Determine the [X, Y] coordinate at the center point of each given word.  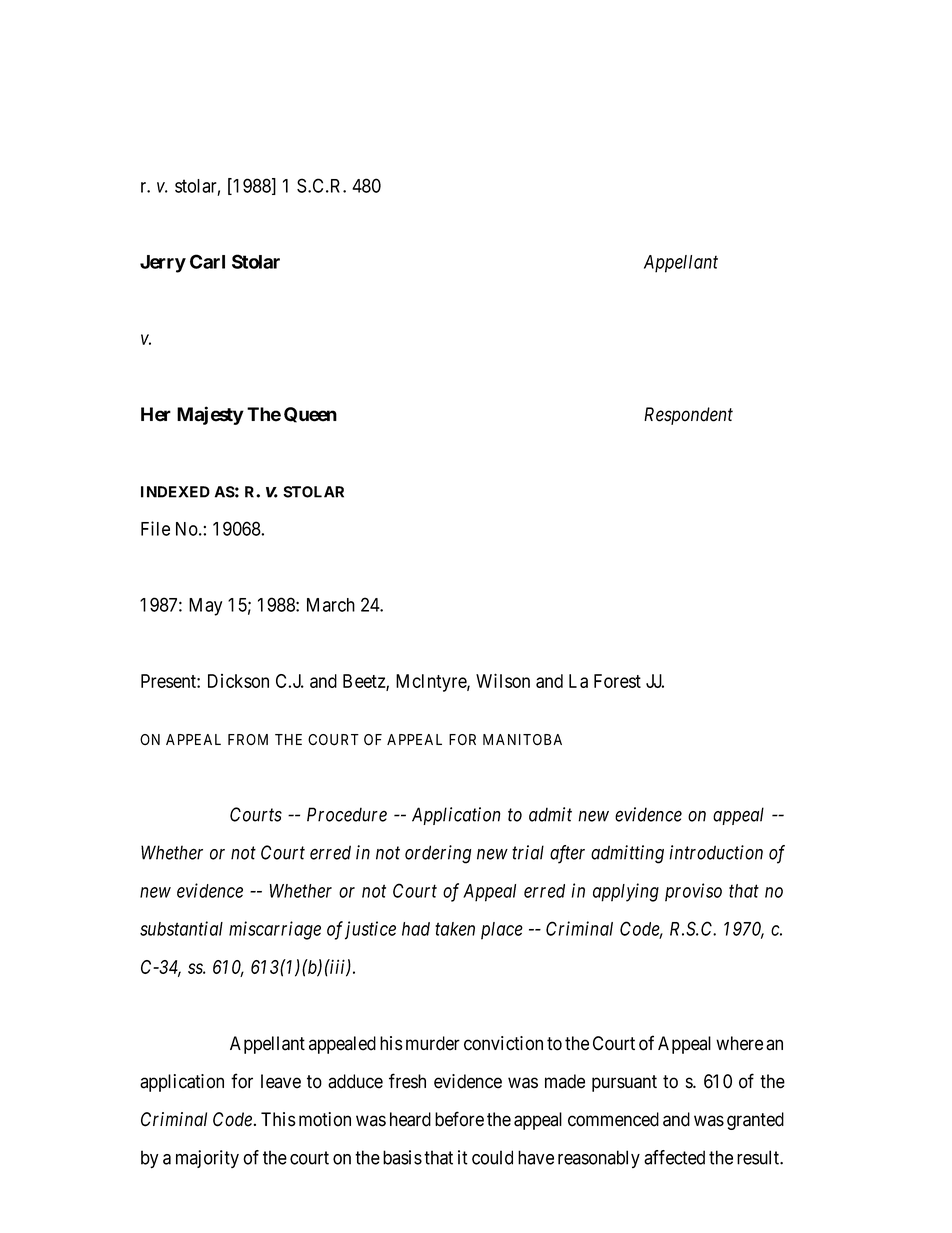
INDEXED [175, 492]
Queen [310, 415]
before [459, 1119]
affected [674, 1157]
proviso [693, 892]
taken [455, 929]
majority [207, 1159]
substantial [181, 928]
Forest [617, 681]
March [331, 605]
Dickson [238, 681]
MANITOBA [522, 739]
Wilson [503, 680]
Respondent [688, 416]
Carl [207, 261]
